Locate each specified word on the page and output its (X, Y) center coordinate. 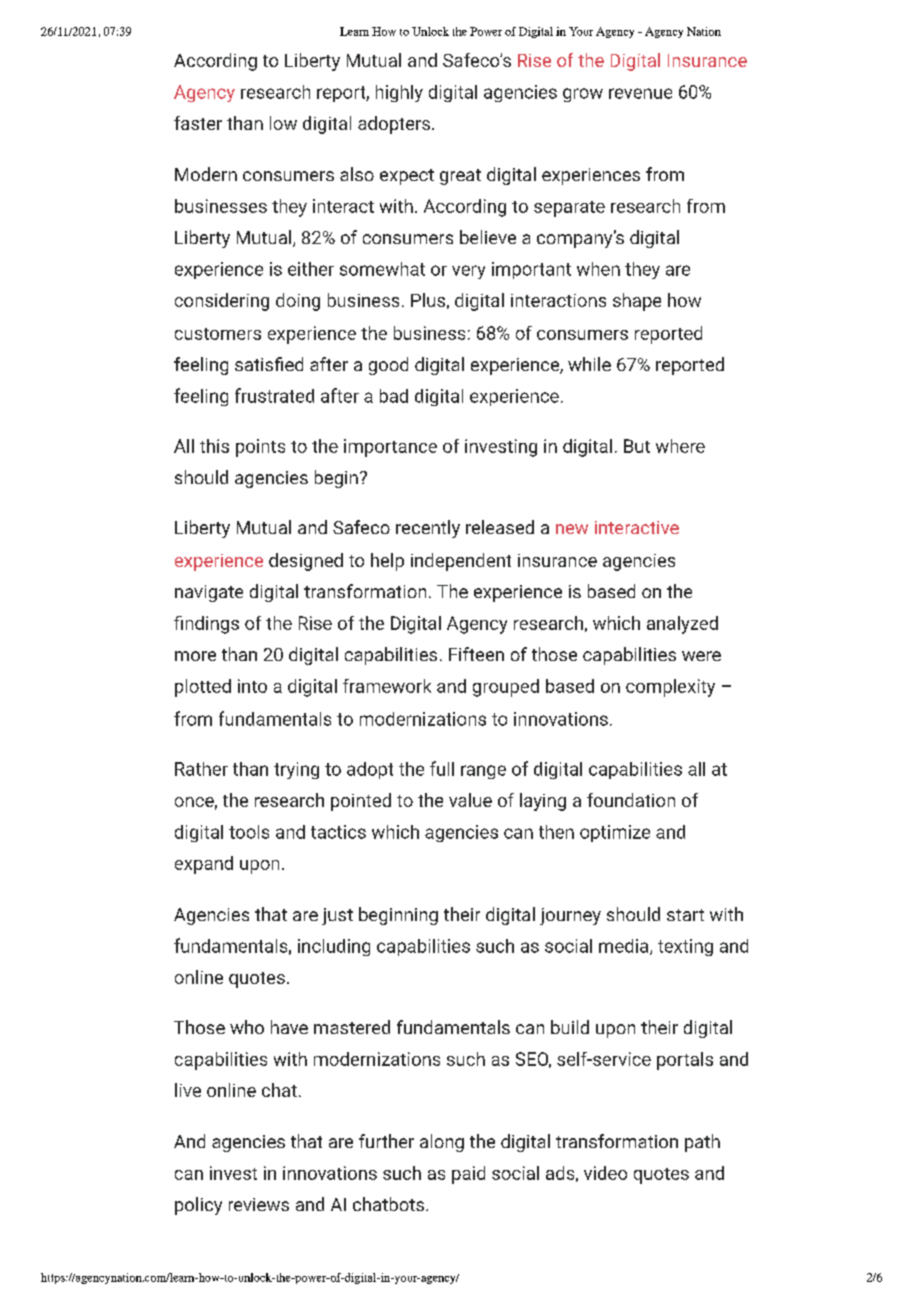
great (460, 177)
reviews (259, 1204)
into (252, 686)
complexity (670, 688)
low (283, 123)
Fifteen (476, 654)
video (605, 1173)
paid (468, 1175)
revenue (640, 93)
